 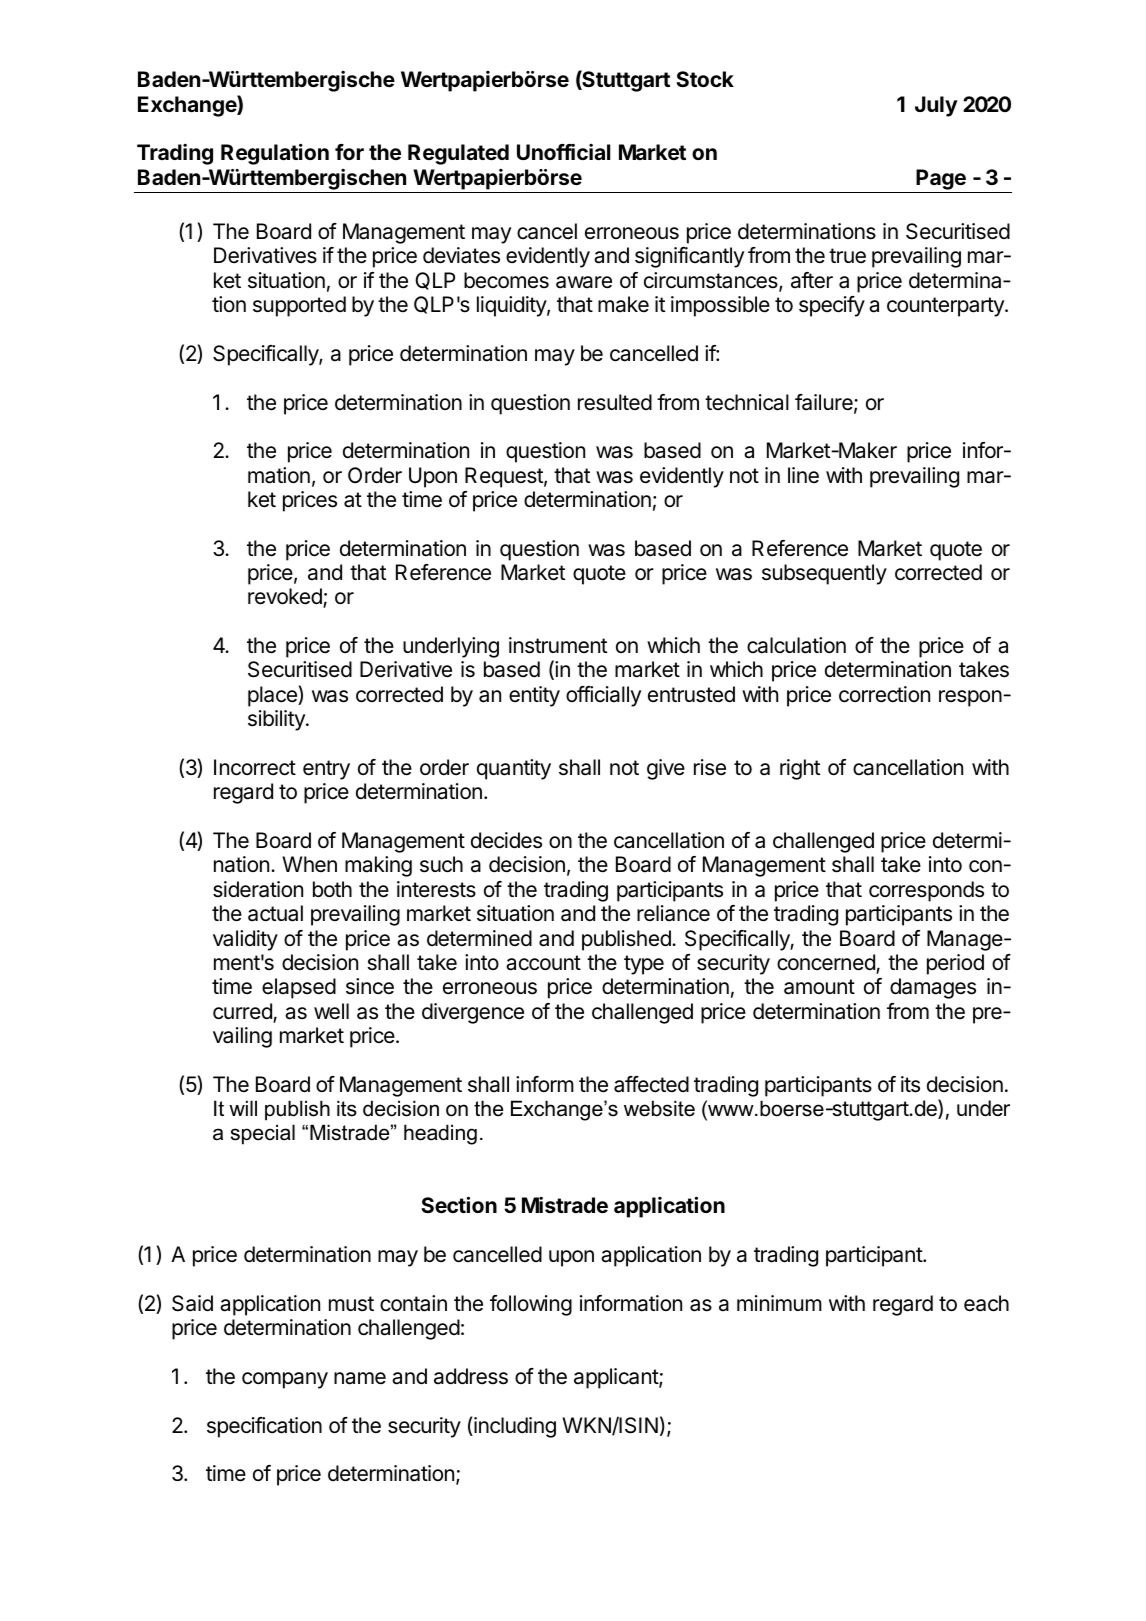 I want to click on July, so click(x=936, y=106).
